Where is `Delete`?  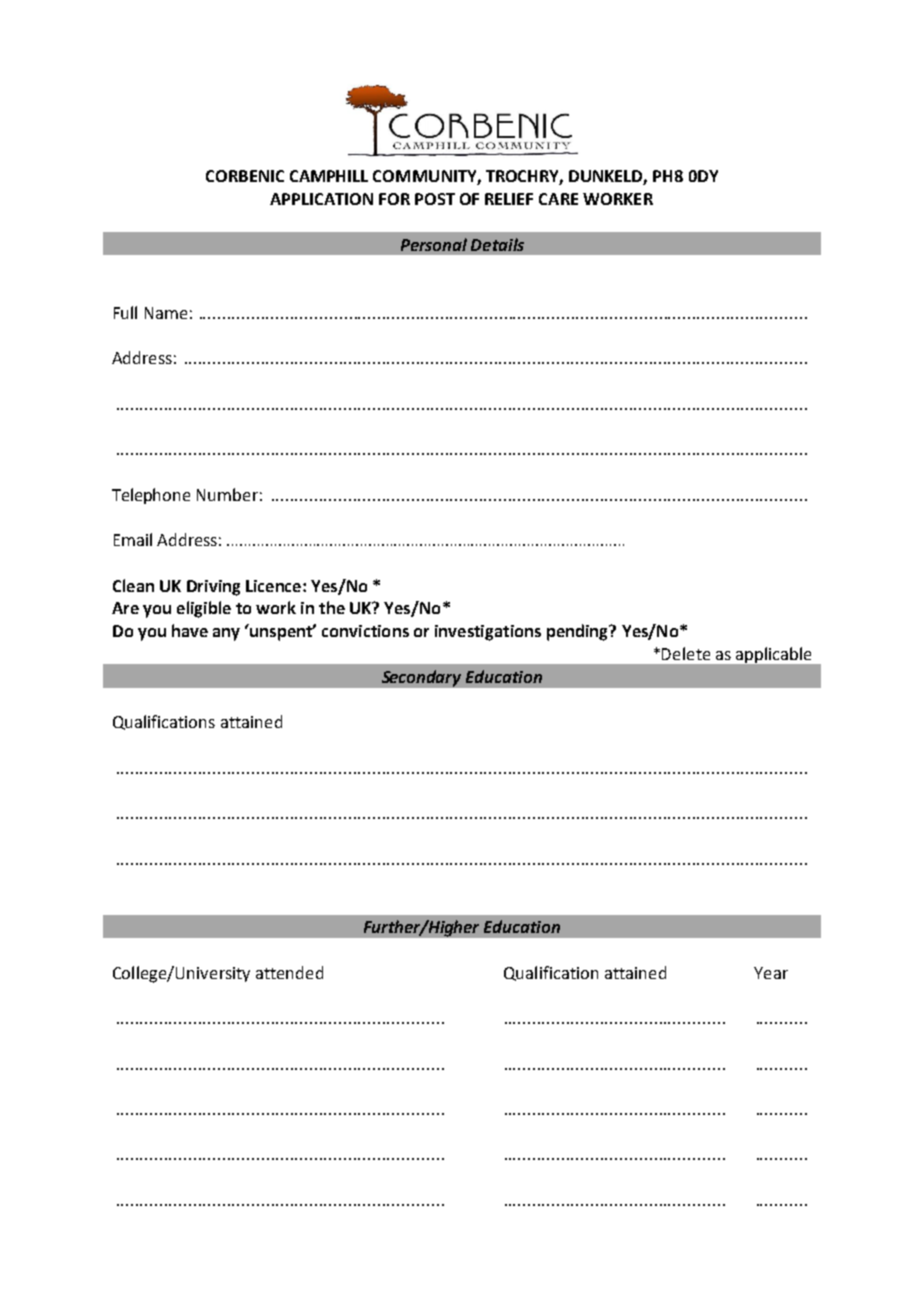 Delete is located at coordinates (686, 653).
